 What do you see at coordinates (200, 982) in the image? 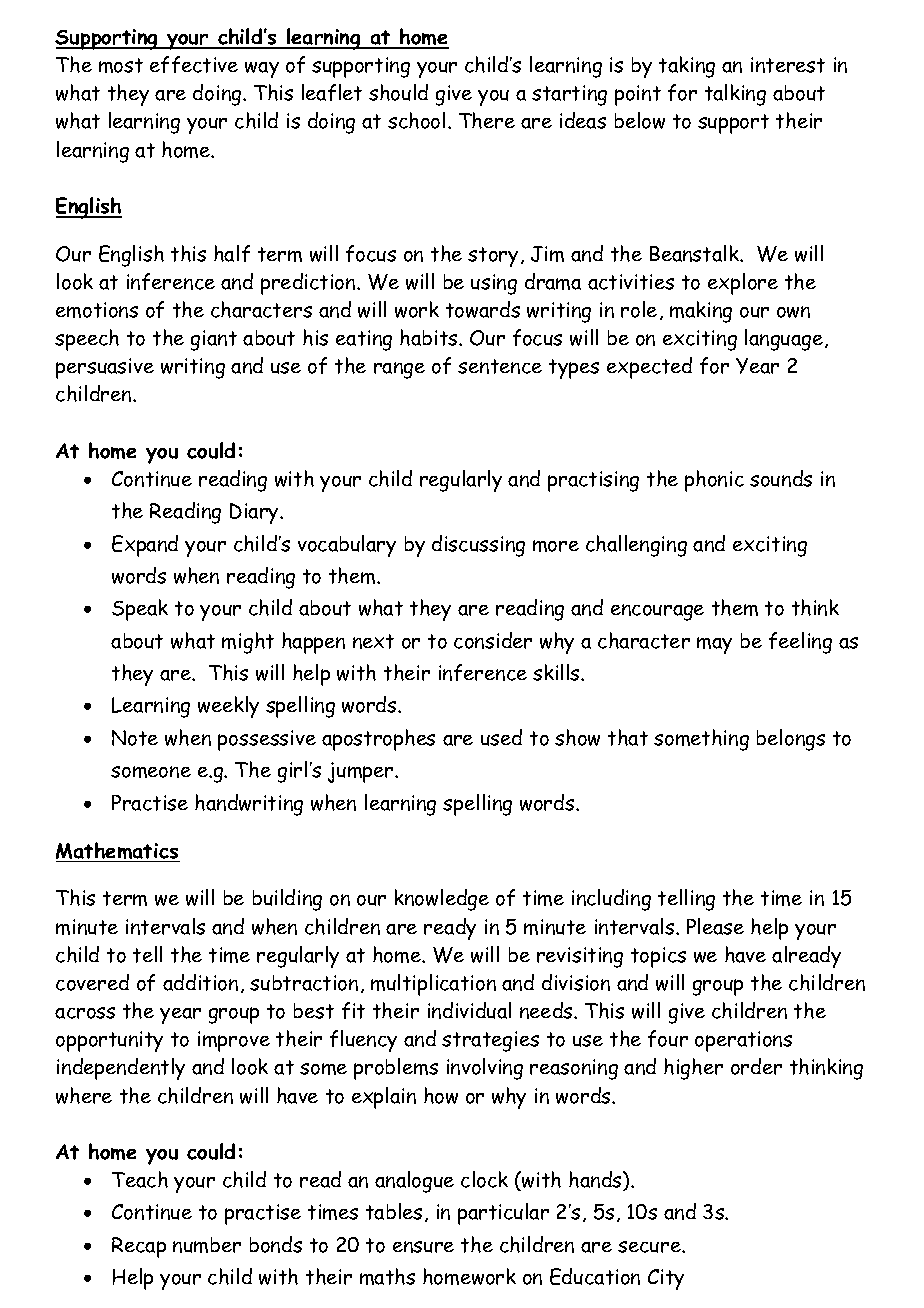
I see `addition` at bounding box center [200, 982].
